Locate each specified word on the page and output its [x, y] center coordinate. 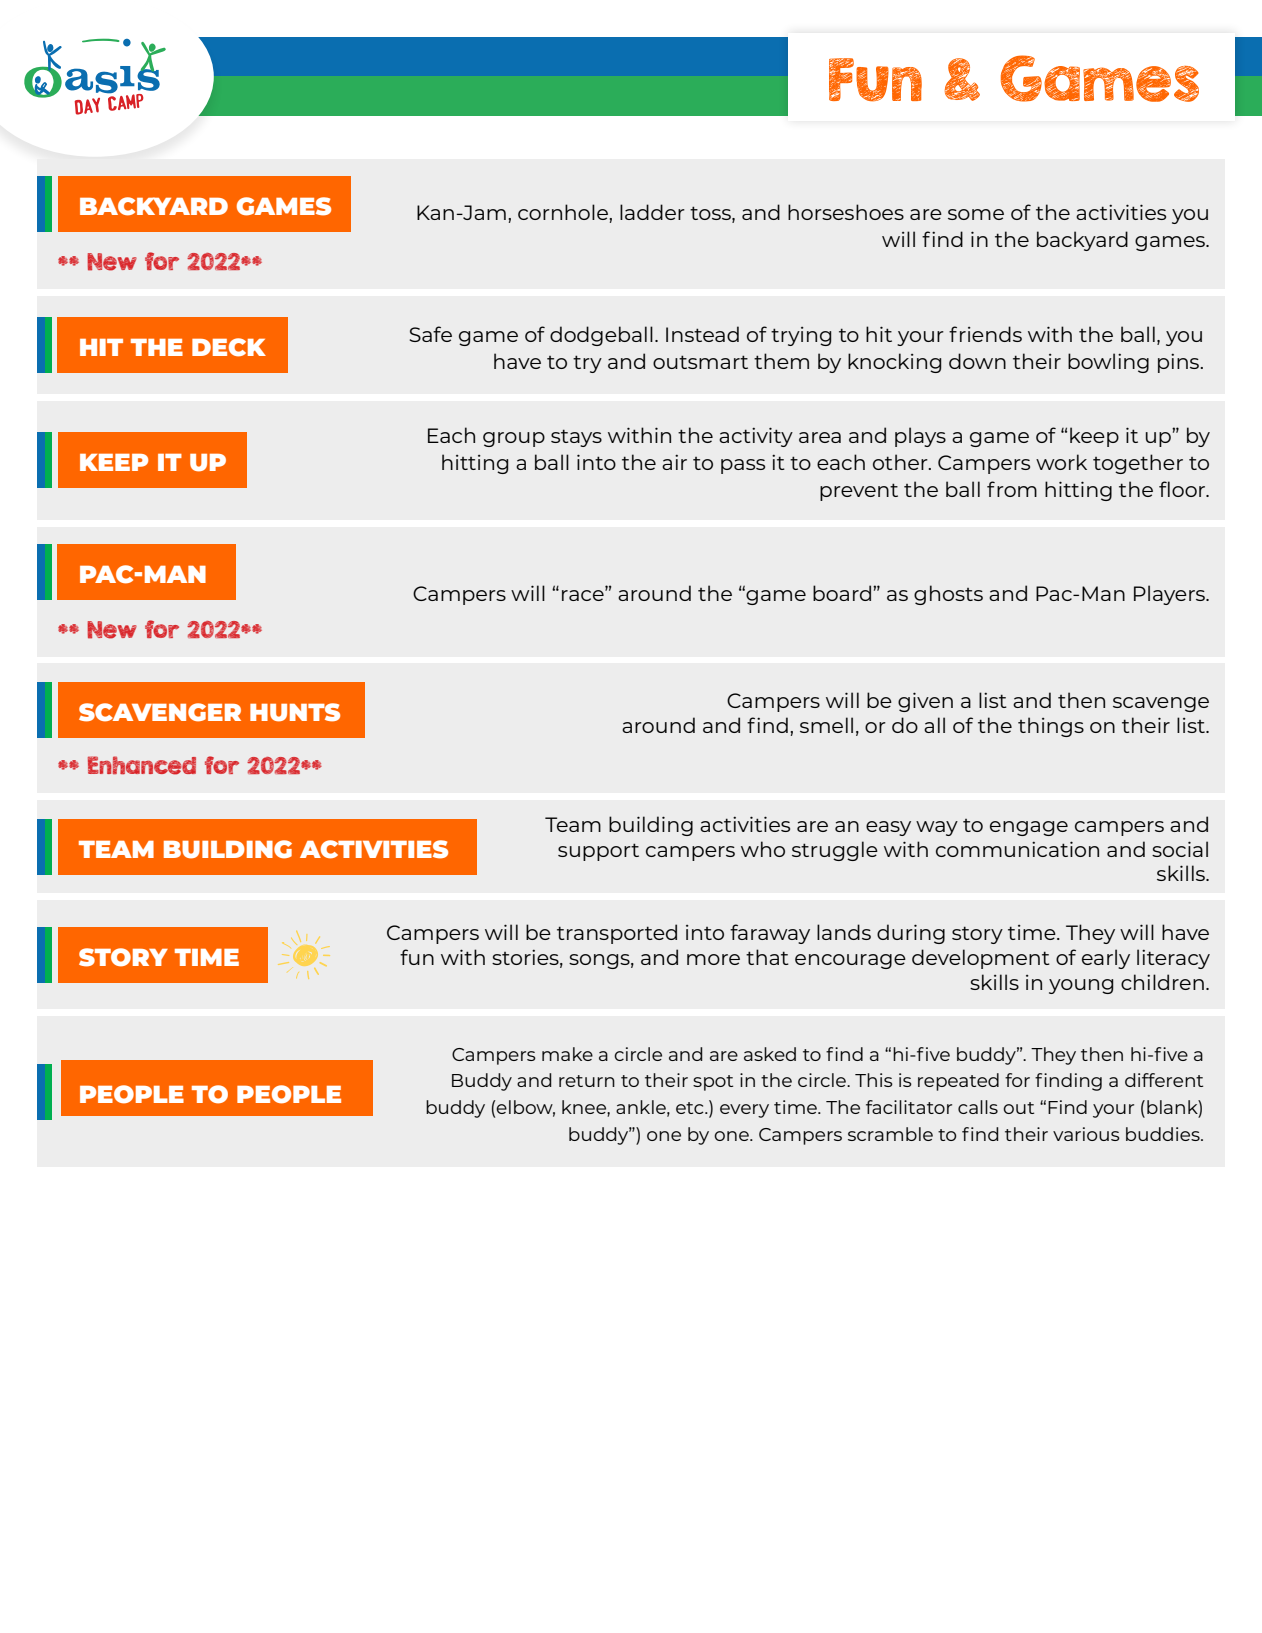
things [1051, 727]
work [1061, 462]
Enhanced [142, 765]
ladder [652, 212]
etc [691, 1108]
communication [1017, 849]
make [567, 1054]
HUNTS [295, 712]
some [976, 214]
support [598, 852]
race [584, 595]
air [674, 462]
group [514, 439]
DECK [229, 347]
